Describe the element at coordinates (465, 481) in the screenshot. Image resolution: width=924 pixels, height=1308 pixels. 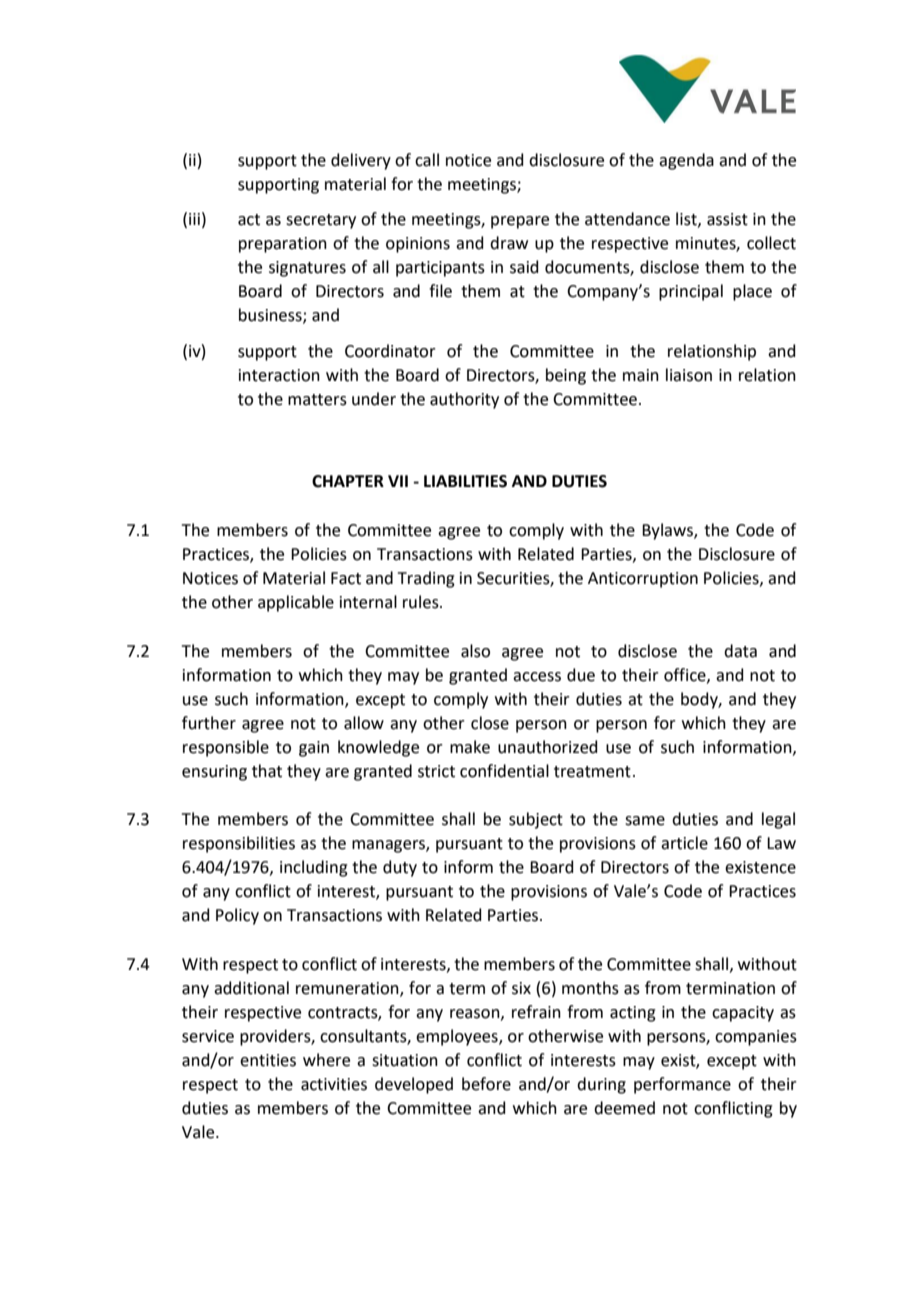
I see `LIABILITIES` at that location.
